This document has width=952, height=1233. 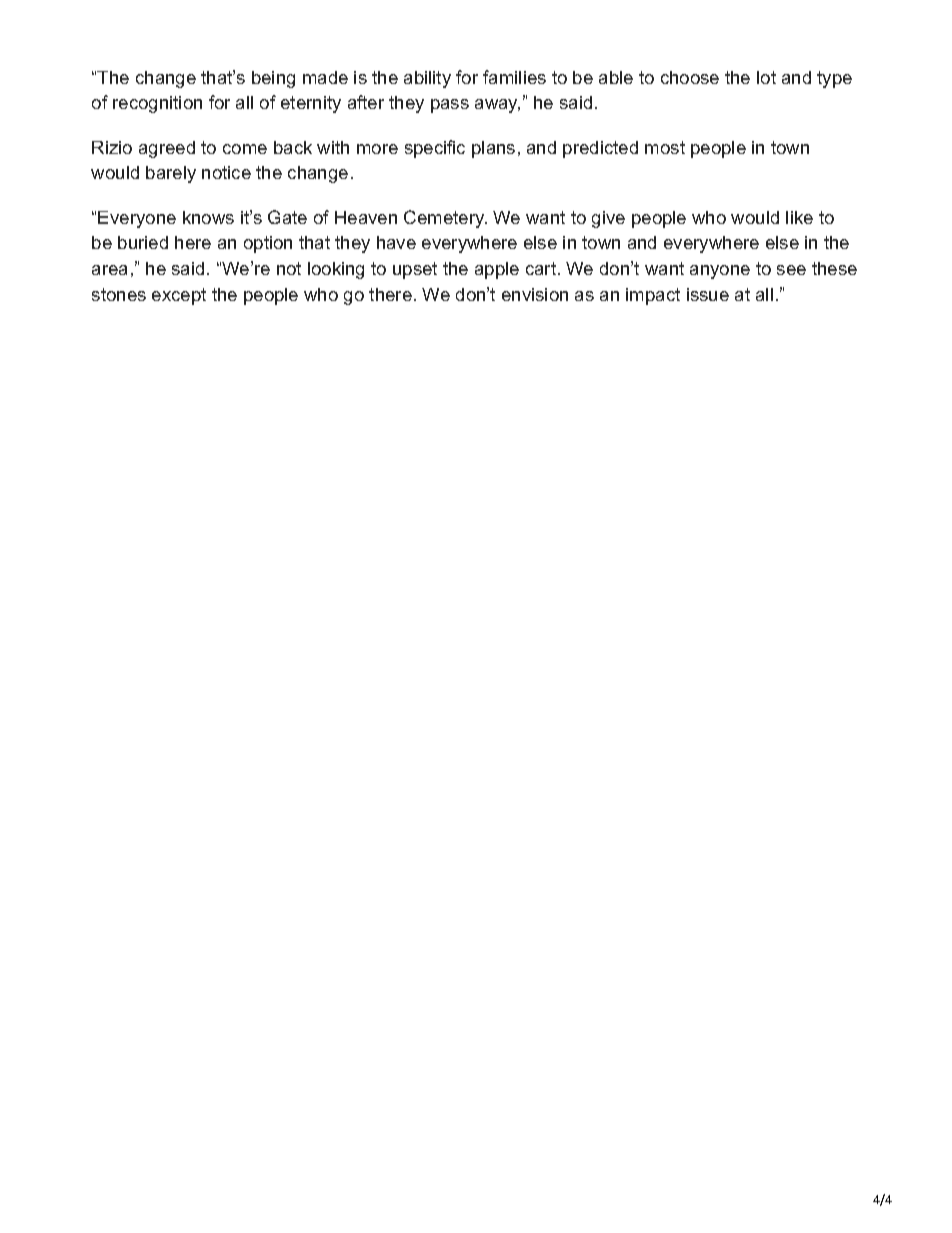 What do you see at coordinates (273, 79) in the document?
I see `being` at bounding box center [273, 79].
